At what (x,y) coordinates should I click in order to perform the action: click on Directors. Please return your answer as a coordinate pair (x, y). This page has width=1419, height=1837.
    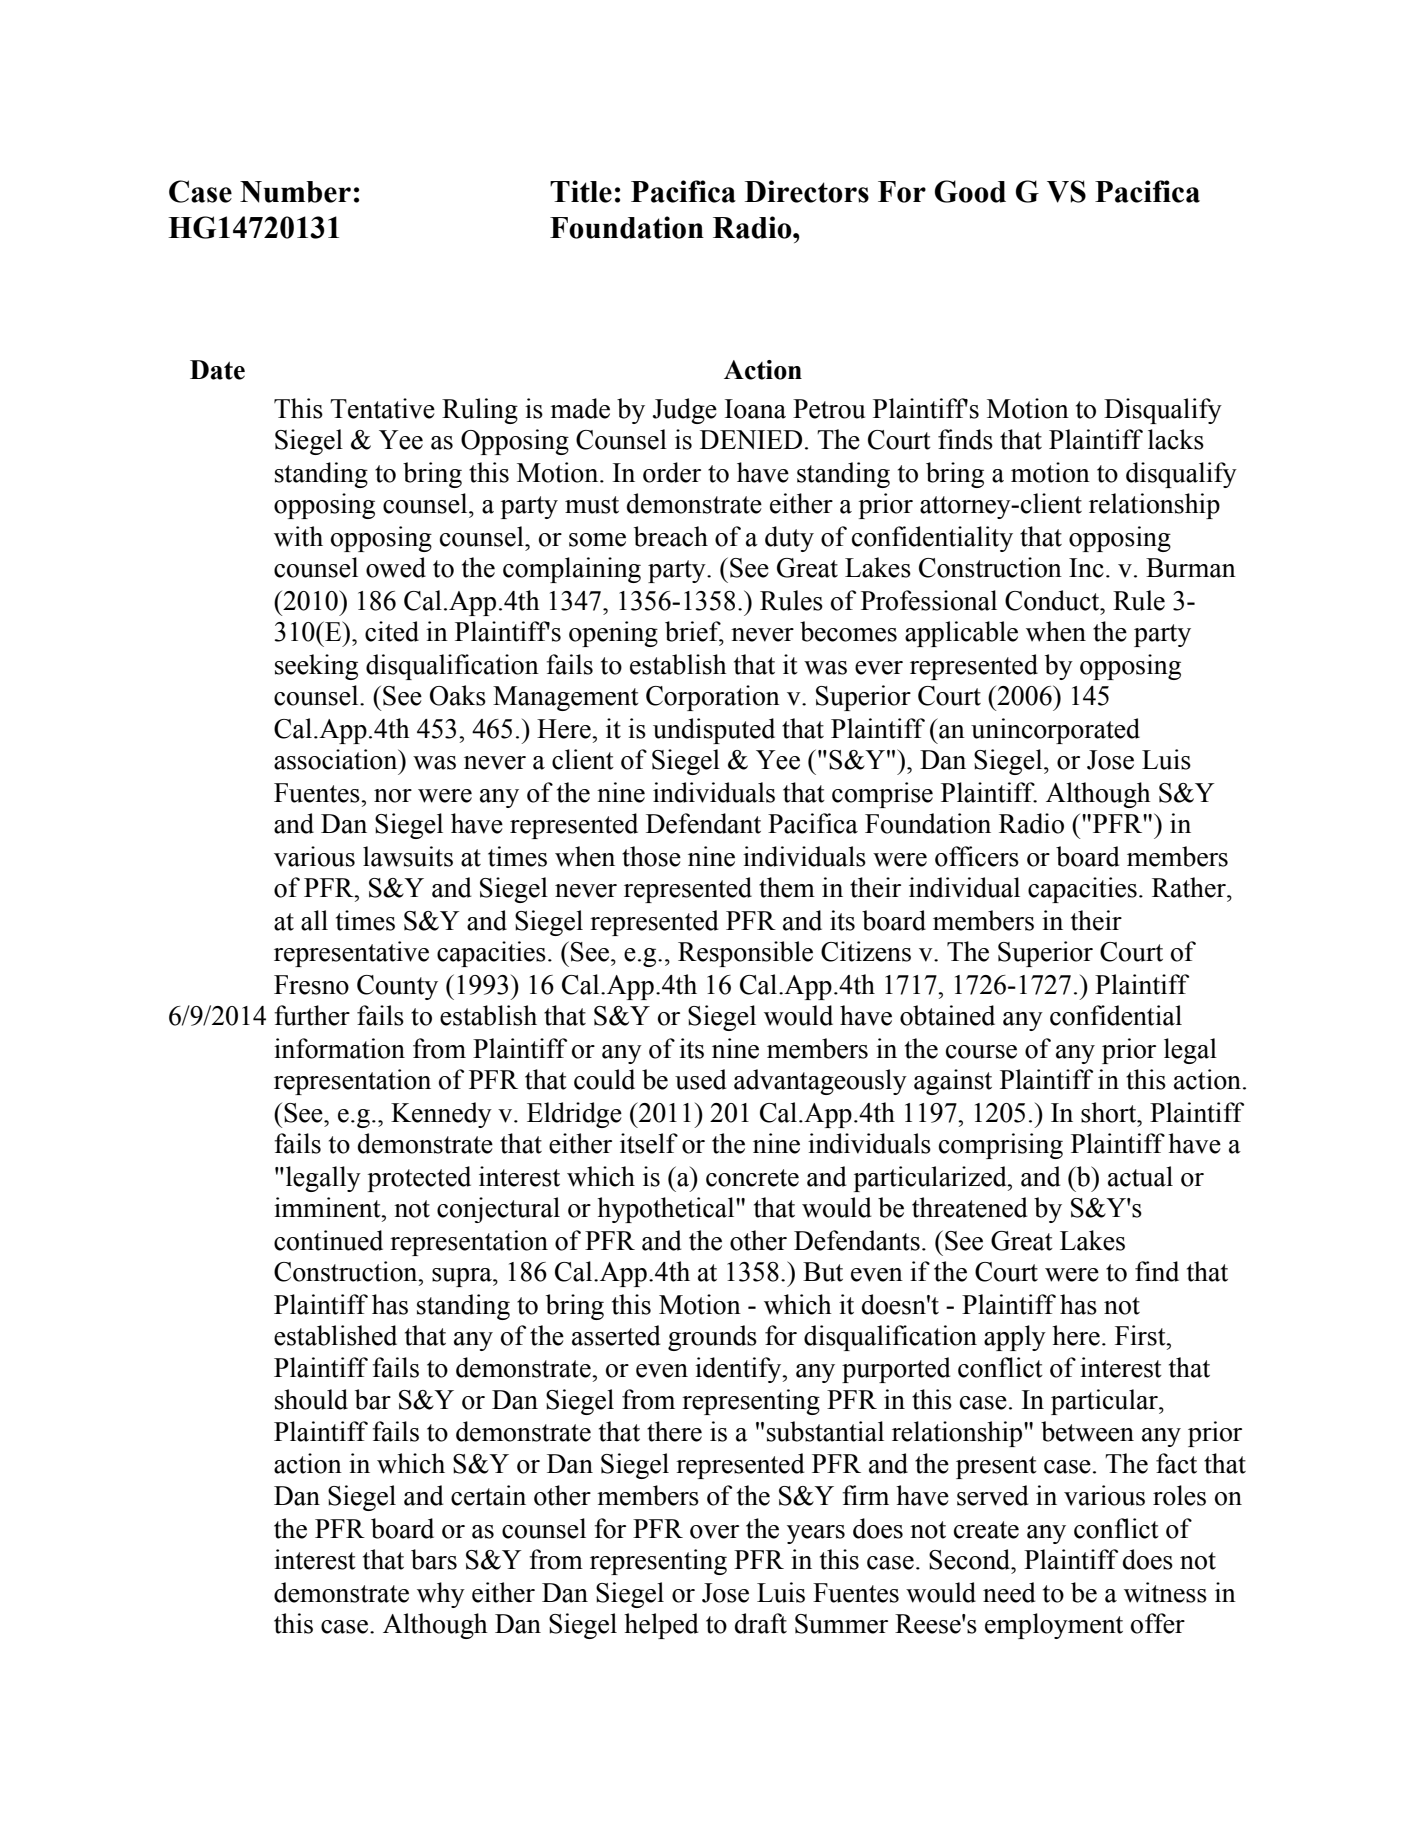
    Looking at the image, I should click on (807, 191).
